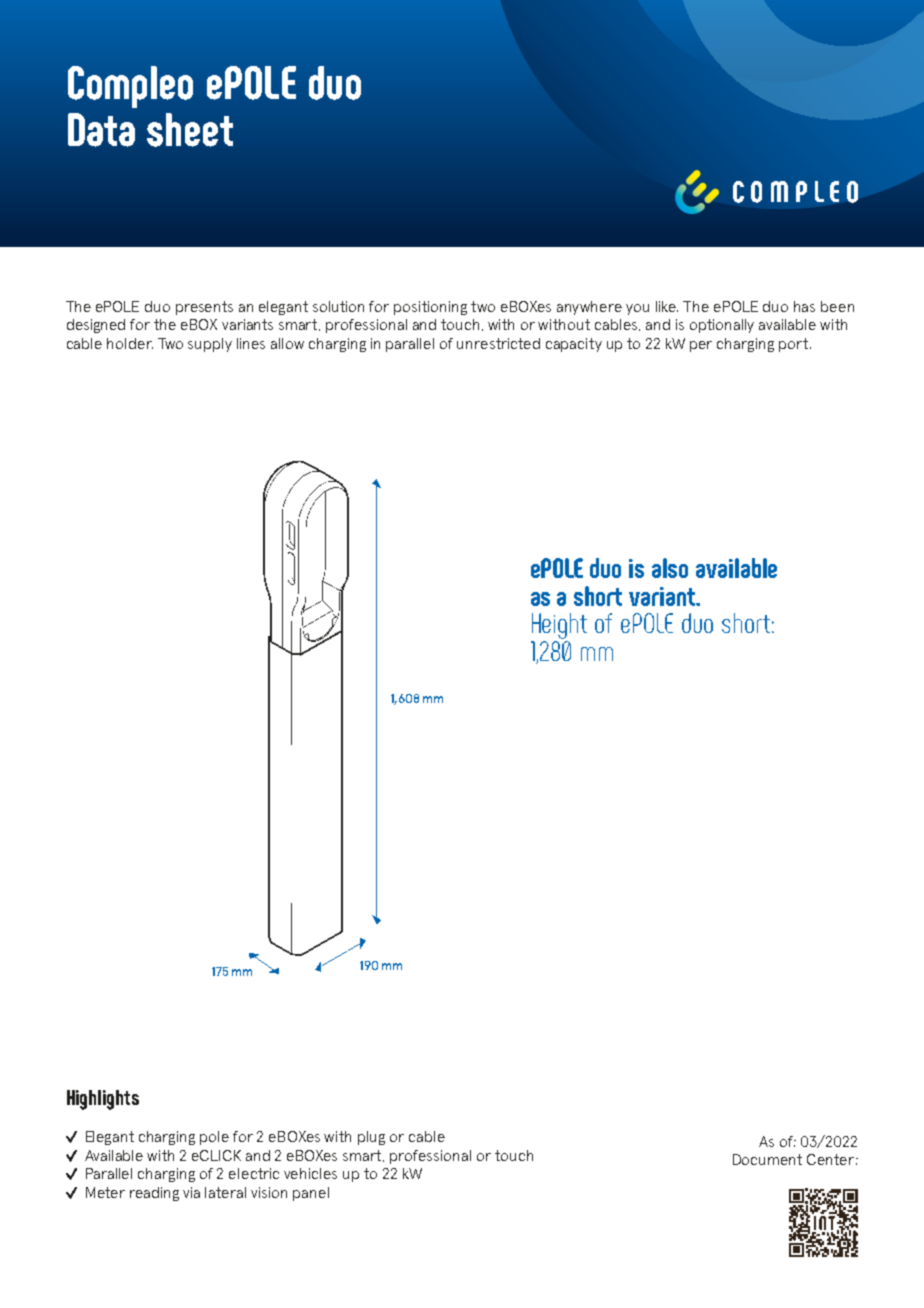  Describe the element at coordinates (371, 1138) in the page. I see `plug` at that location.
